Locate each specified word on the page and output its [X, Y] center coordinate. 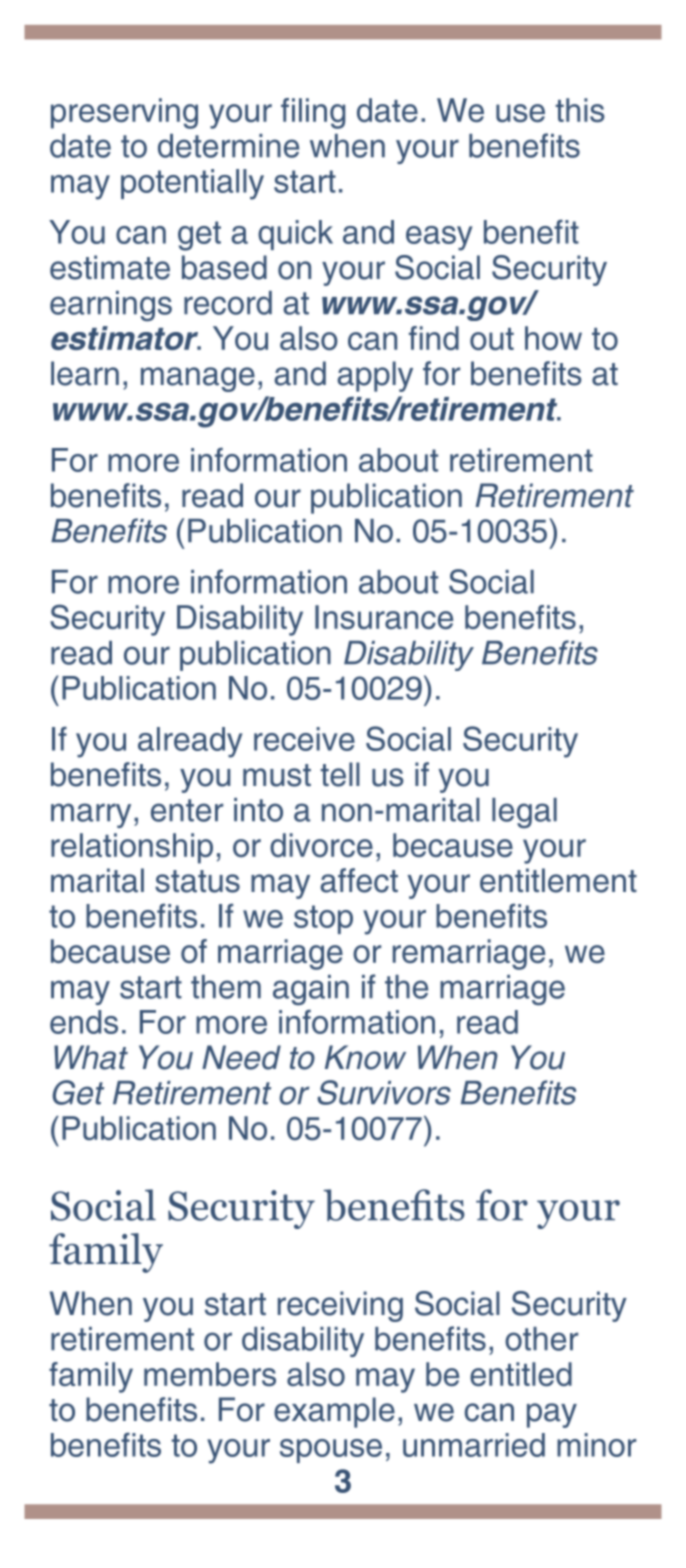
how [553, 338]
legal [524, 813]
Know [365, 1057]
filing [313, 113]
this [580, 110]
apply [375, 376]
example [334, 1412]
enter [187, 810]
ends [84, 1022]
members [210, 1374]
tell [340, 774]
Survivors [384, 1092]
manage [198, 379]
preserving [124, 113]
